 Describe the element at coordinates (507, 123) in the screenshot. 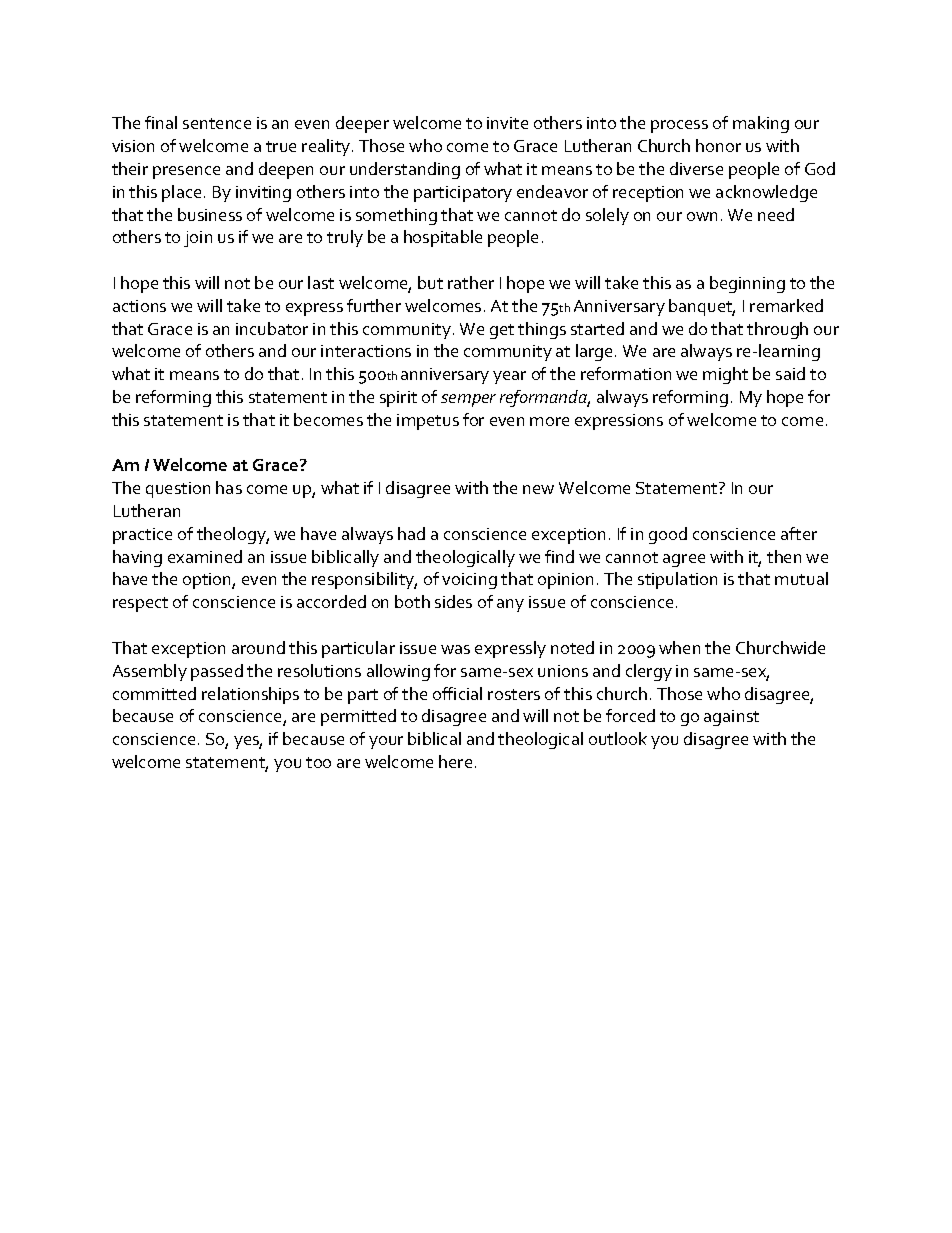

I see `invite` at that location.
